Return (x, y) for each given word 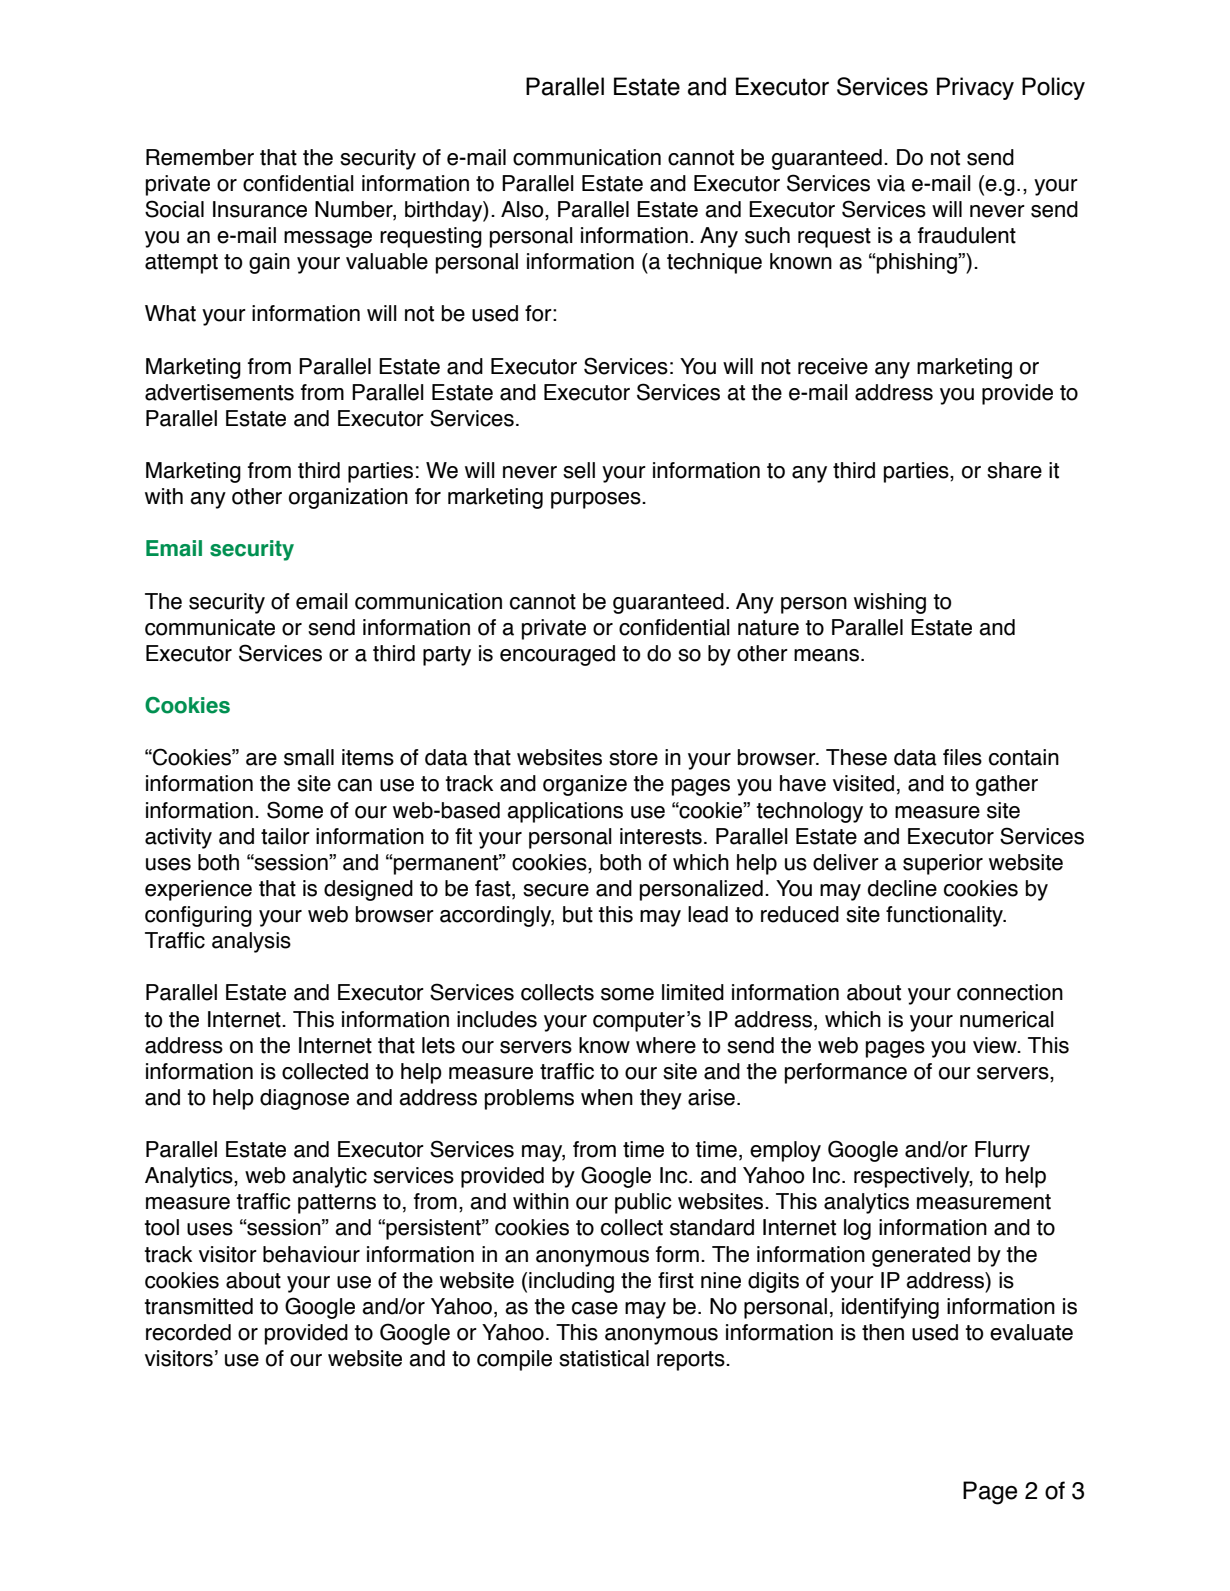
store (633, 758)
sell (579, 470)
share (1014, 470)
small (309, 757)
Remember (200, 157)
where (666, 1045)
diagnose (304, 1099)
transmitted (198, 1306)
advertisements (219, 392)
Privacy (975, 88)
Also (523, 209)
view (996, 1045)
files (962, 757)
